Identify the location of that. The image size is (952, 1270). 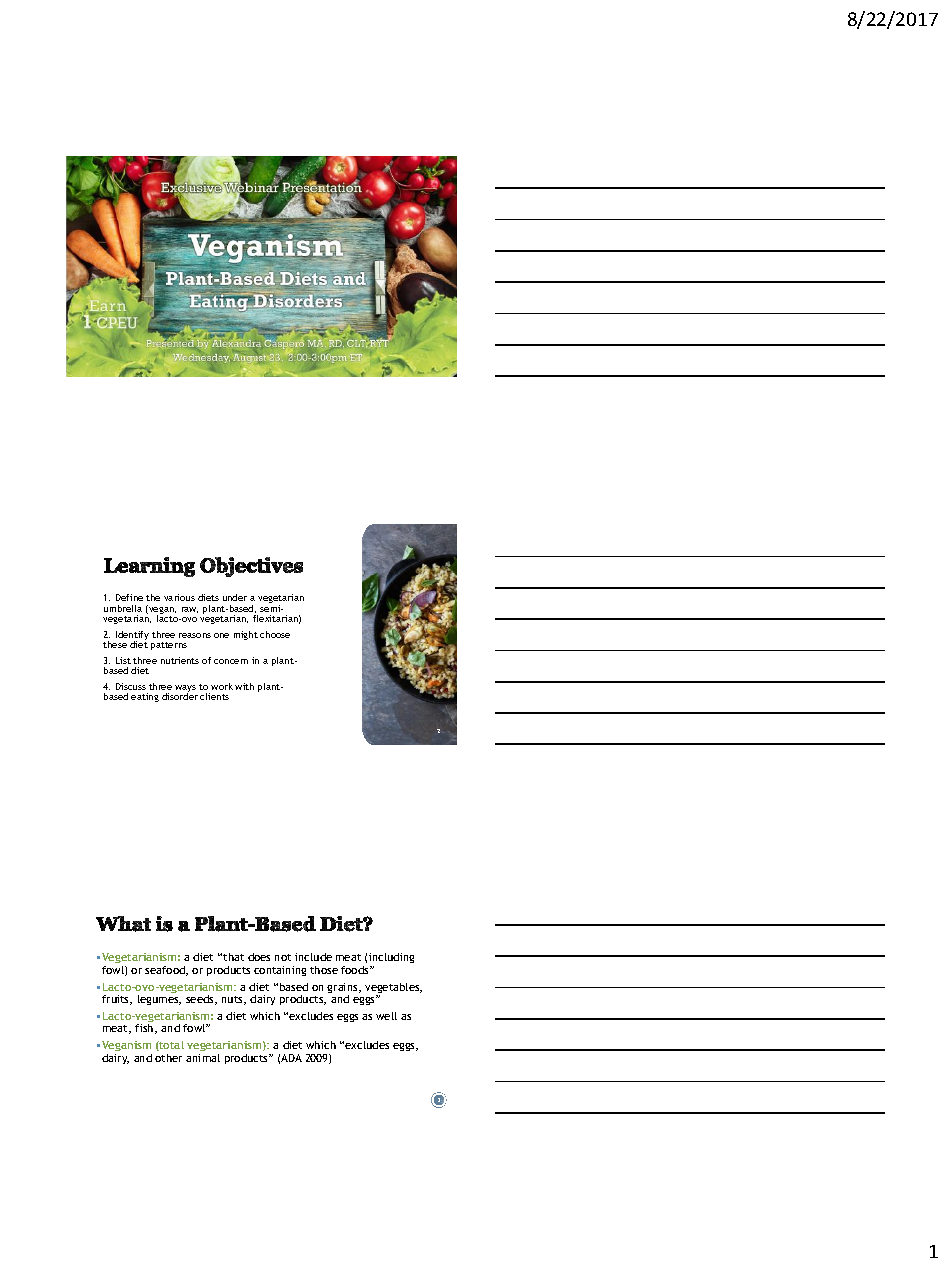
(233, 957).
